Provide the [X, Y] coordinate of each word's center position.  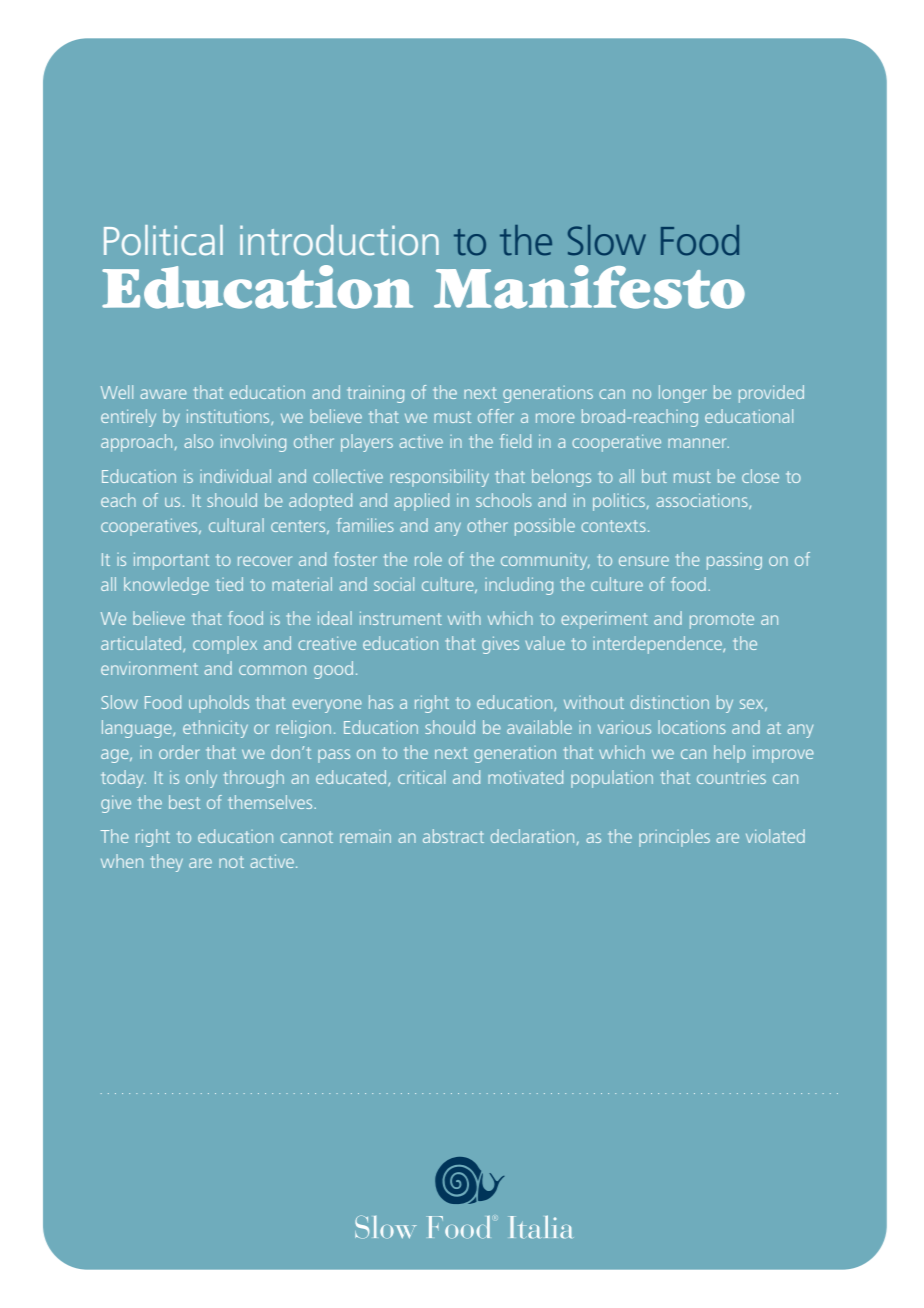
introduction [339, 240]
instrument [401, 618]
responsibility [439, 478]
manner [698, 443]
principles [674, 838]
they [167, 863]
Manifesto [589, 287]
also [198, 441]
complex [225, 645]
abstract [453, 836]
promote [722, 621]
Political [163, 240]
